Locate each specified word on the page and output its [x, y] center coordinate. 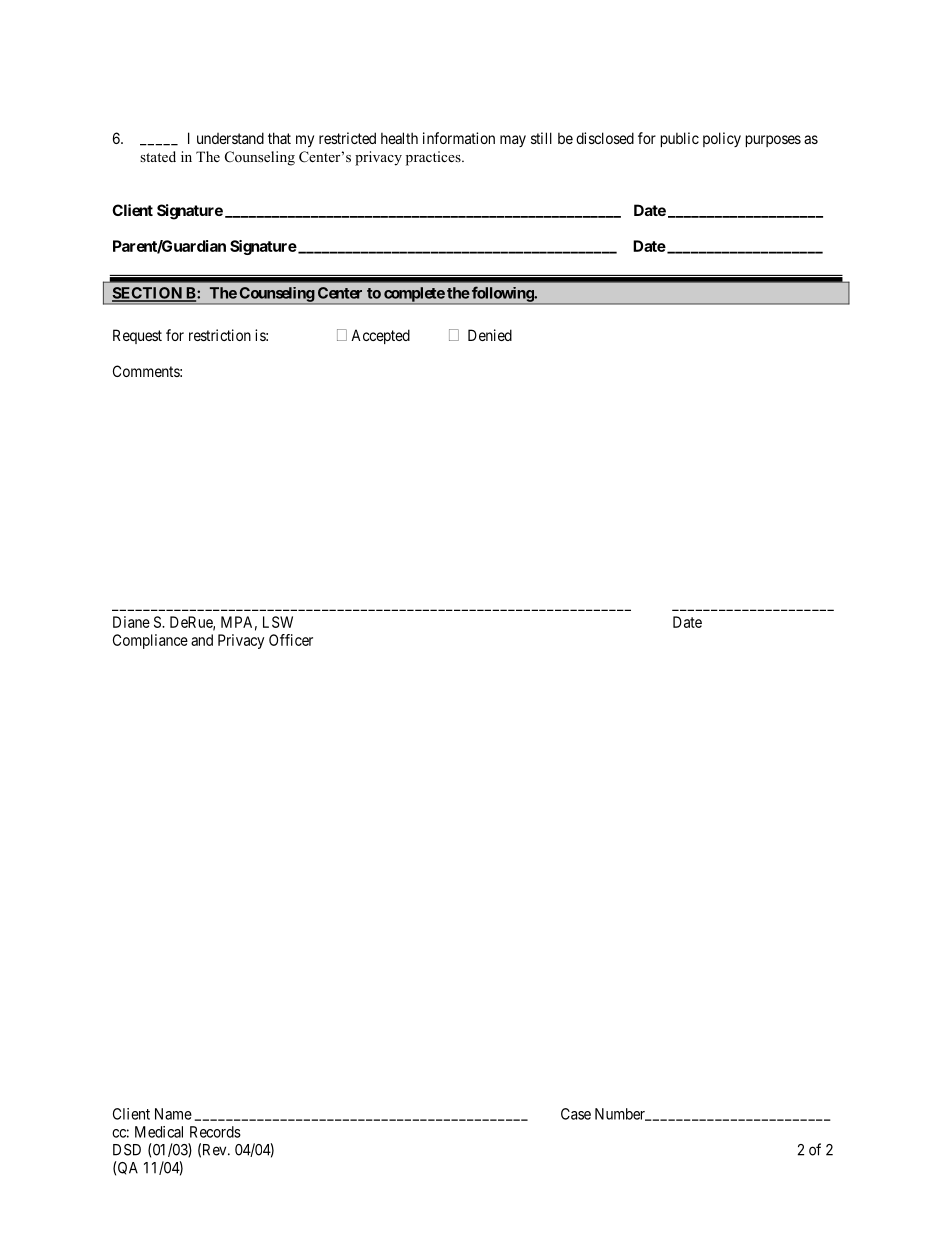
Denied [490, 335]
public [680, 139]
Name [173, 1114]
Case [576, 1114]
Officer [291, 640]
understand [230, 138]
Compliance [150, 641]
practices [434, 158]
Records [215, 1132]
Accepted [380, 336]
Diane [131, 622]
